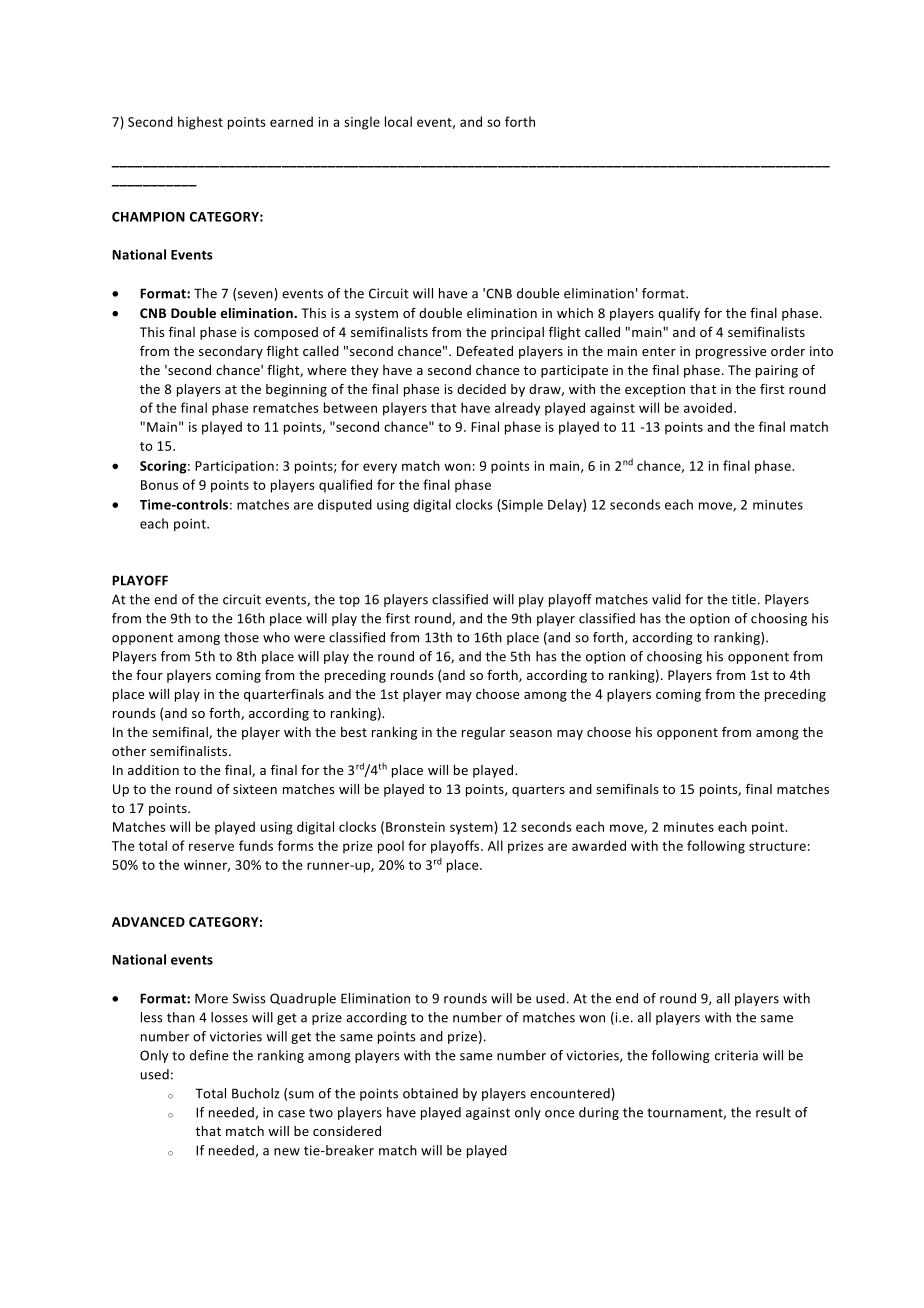 The width and height of the screenshot is (924, 1308). I want to click on highest, so click(200, 123).
